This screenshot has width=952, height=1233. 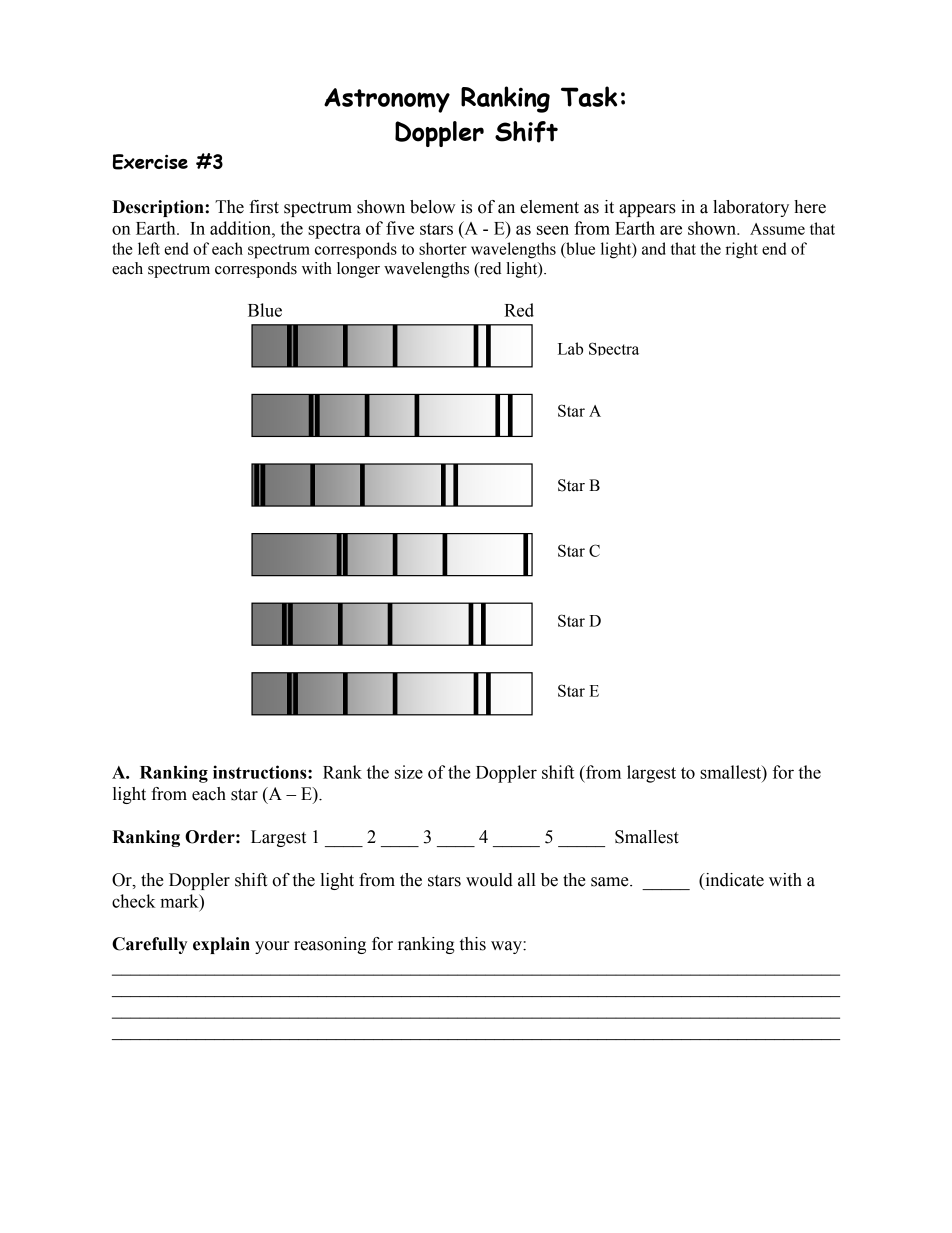 What do you see at coordinates (733, 881) in the screenshot?
I see `indicate` at bounding box center [733, 881].
